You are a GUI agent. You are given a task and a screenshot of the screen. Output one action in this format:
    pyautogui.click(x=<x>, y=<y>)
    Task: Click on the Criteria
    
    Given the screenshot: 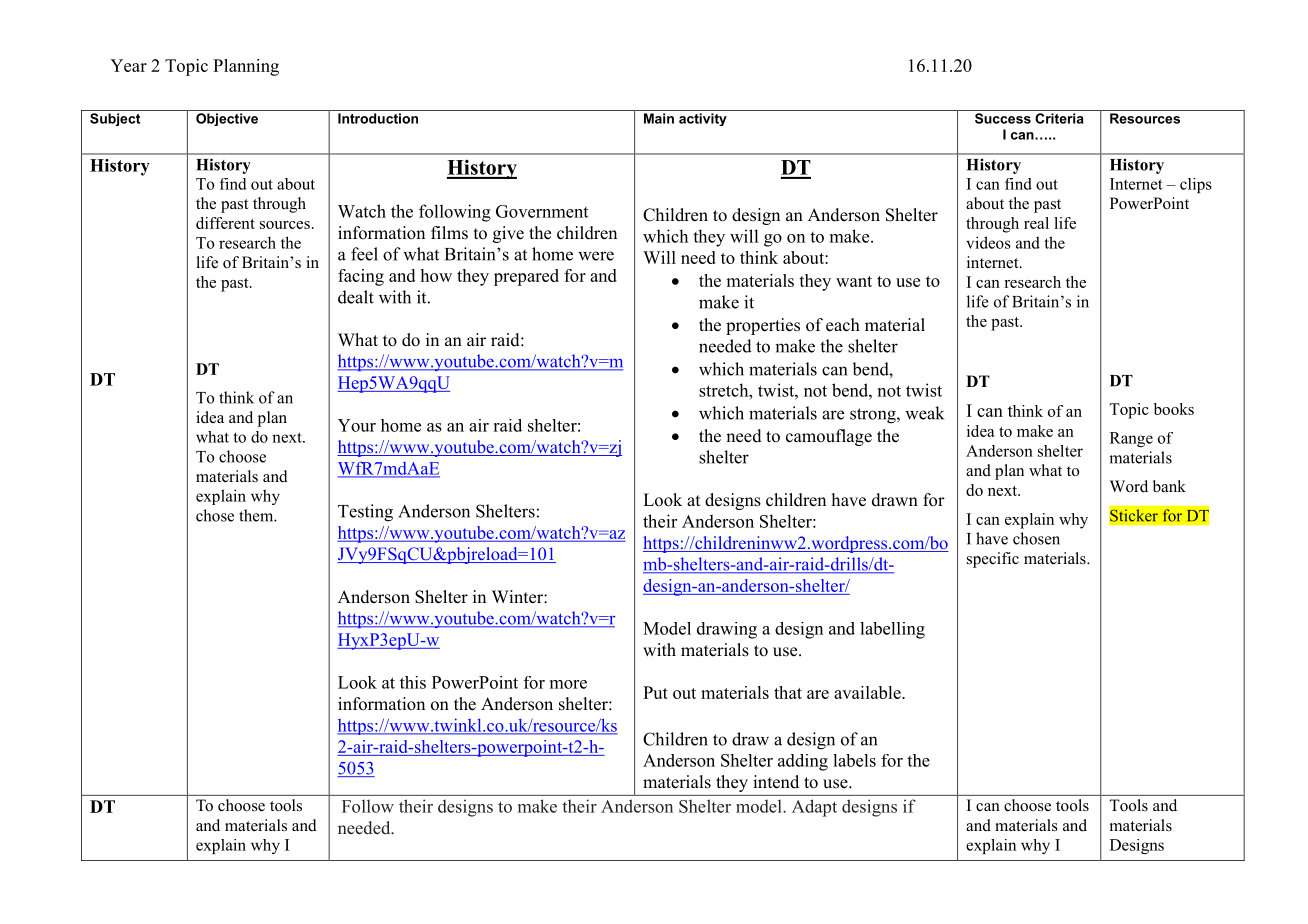 What is the action you would take?
    pyautogui.click(x=1059, y=118)
